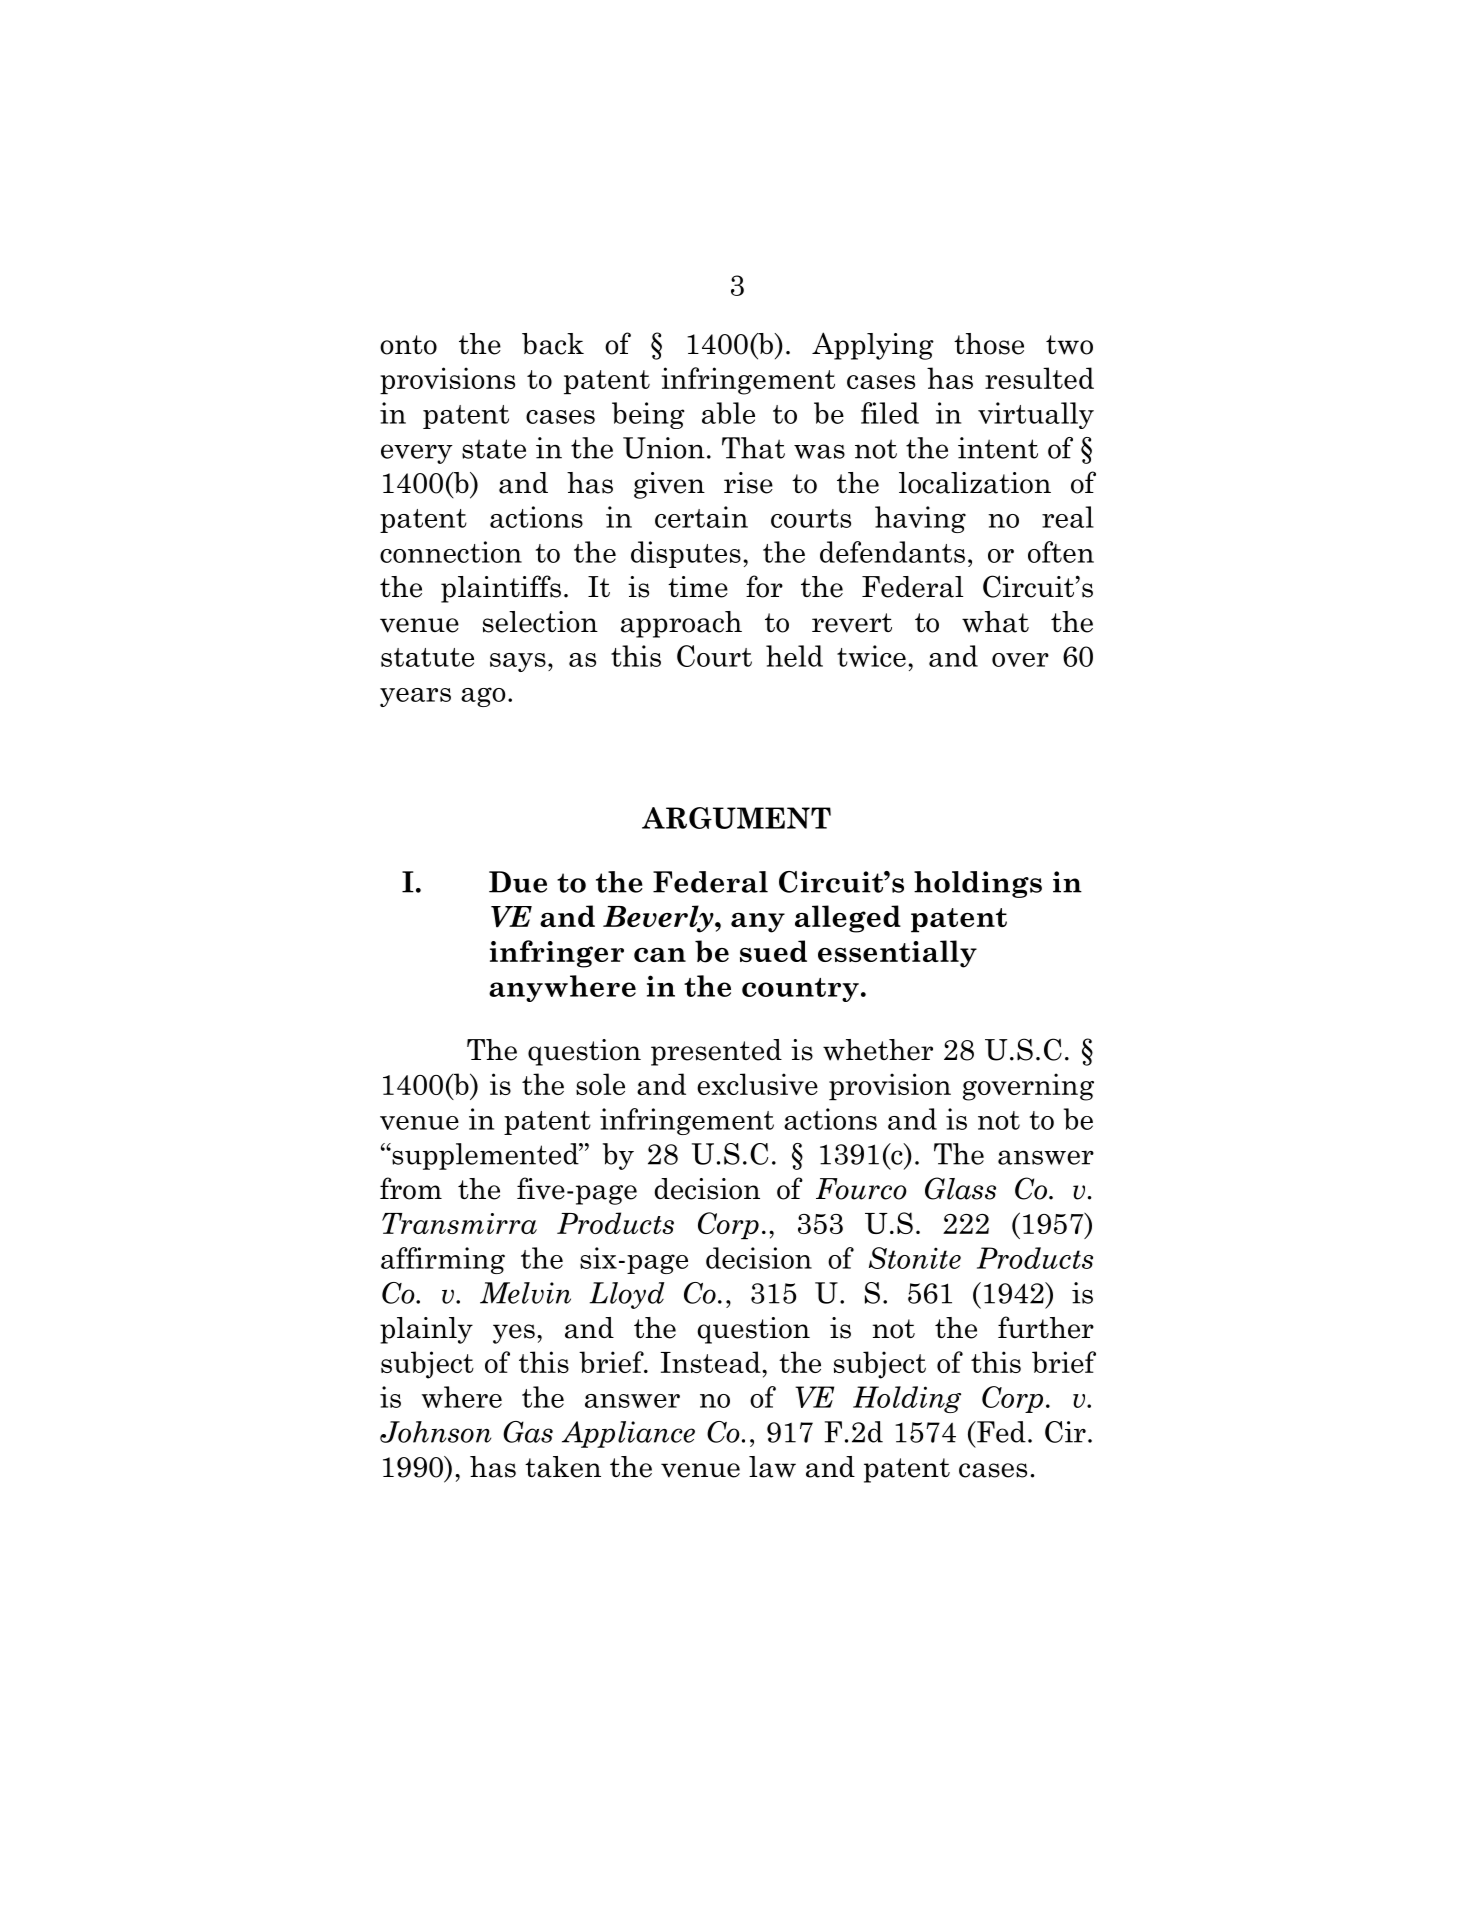 This page has height=1907, width=1474. I want to click on sued, so click(773, 951).
